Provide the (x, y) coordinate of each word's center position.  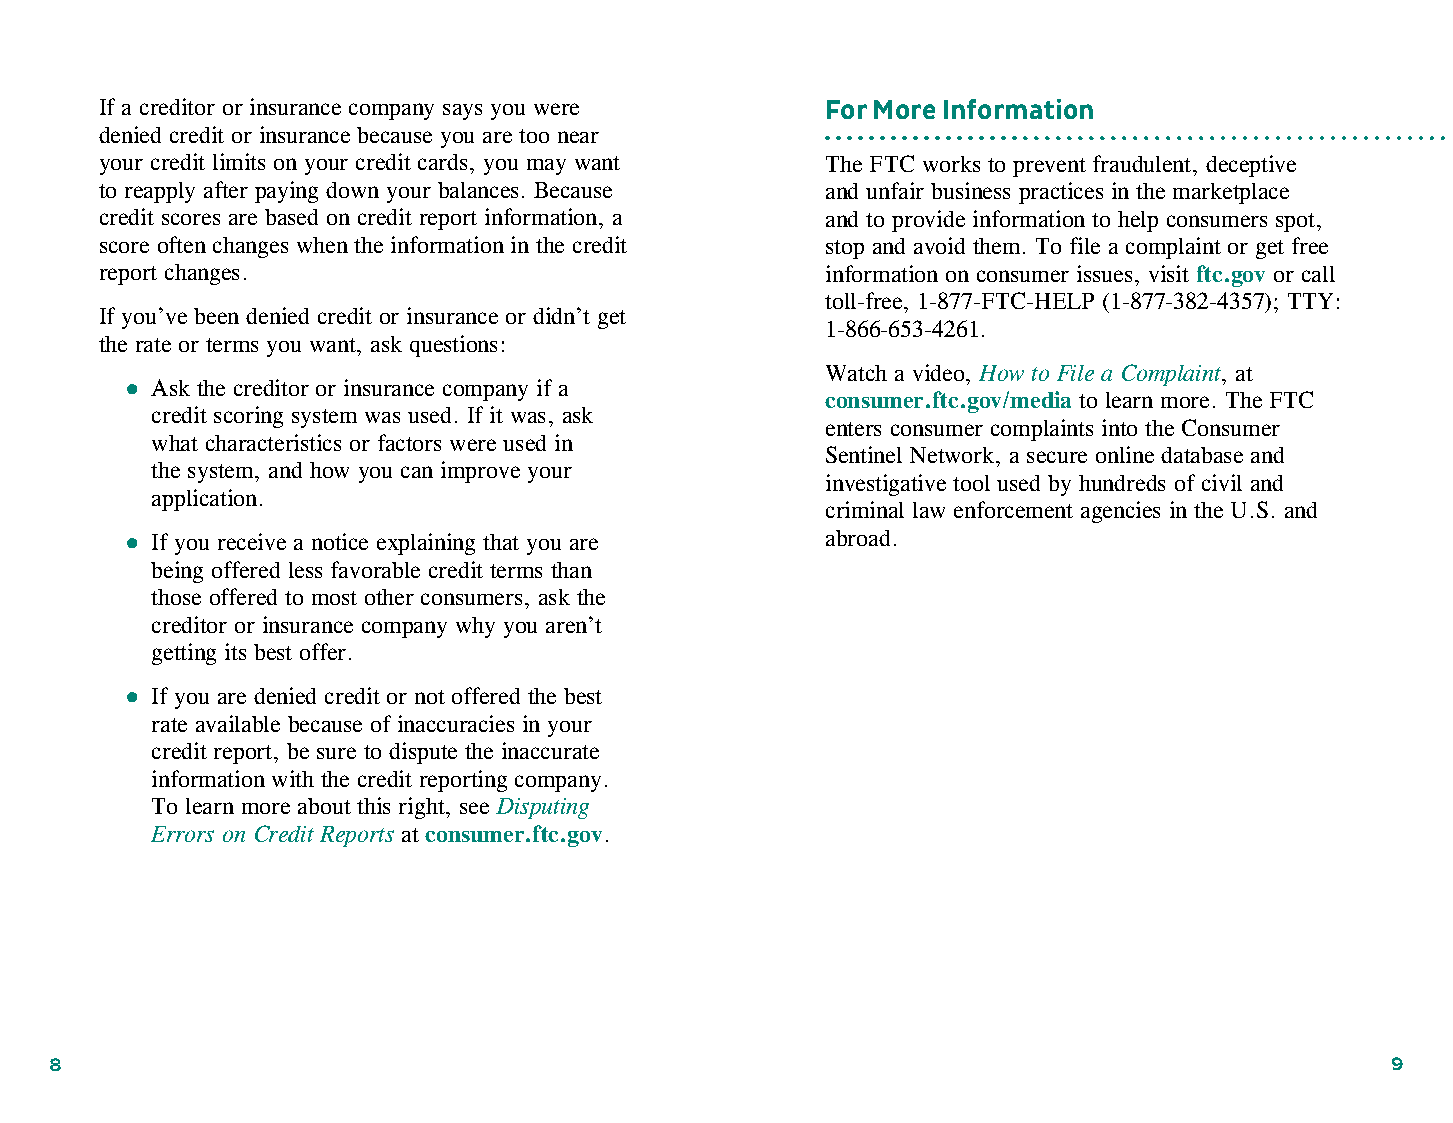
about (324, 806)
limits (239, 161)
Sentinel (864, 454)
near (578, 137)
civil (1222, 482)
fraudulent (1143, 163)
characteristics (273, 442)
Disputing (542, 808)
